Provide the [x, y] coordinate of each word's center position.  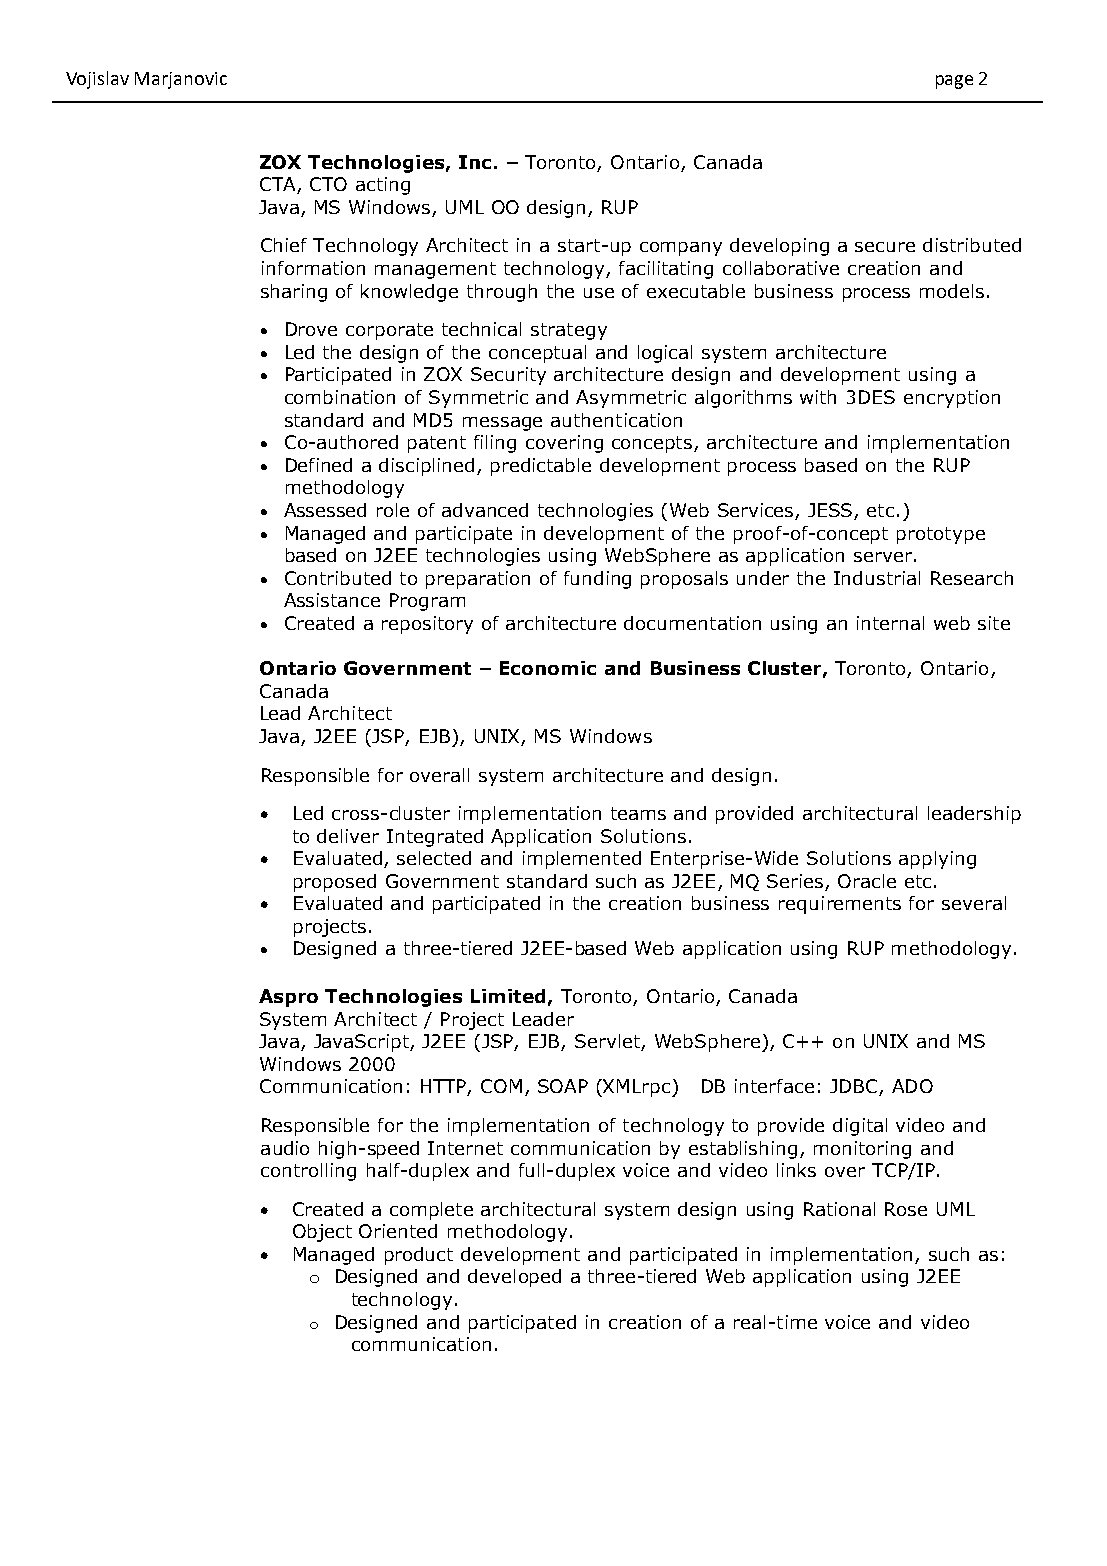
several [974, 903]
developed [514, 1278]
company [681, 249]
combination [340, 397]
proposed [335, 883]
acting [383, 186]
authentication [616, 420]
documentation [692, 623]
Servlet [608, 1042]
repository [427, 625]
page [954, 82]
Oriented [398, 1231]
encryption [952, 399]
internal [890, 623]
